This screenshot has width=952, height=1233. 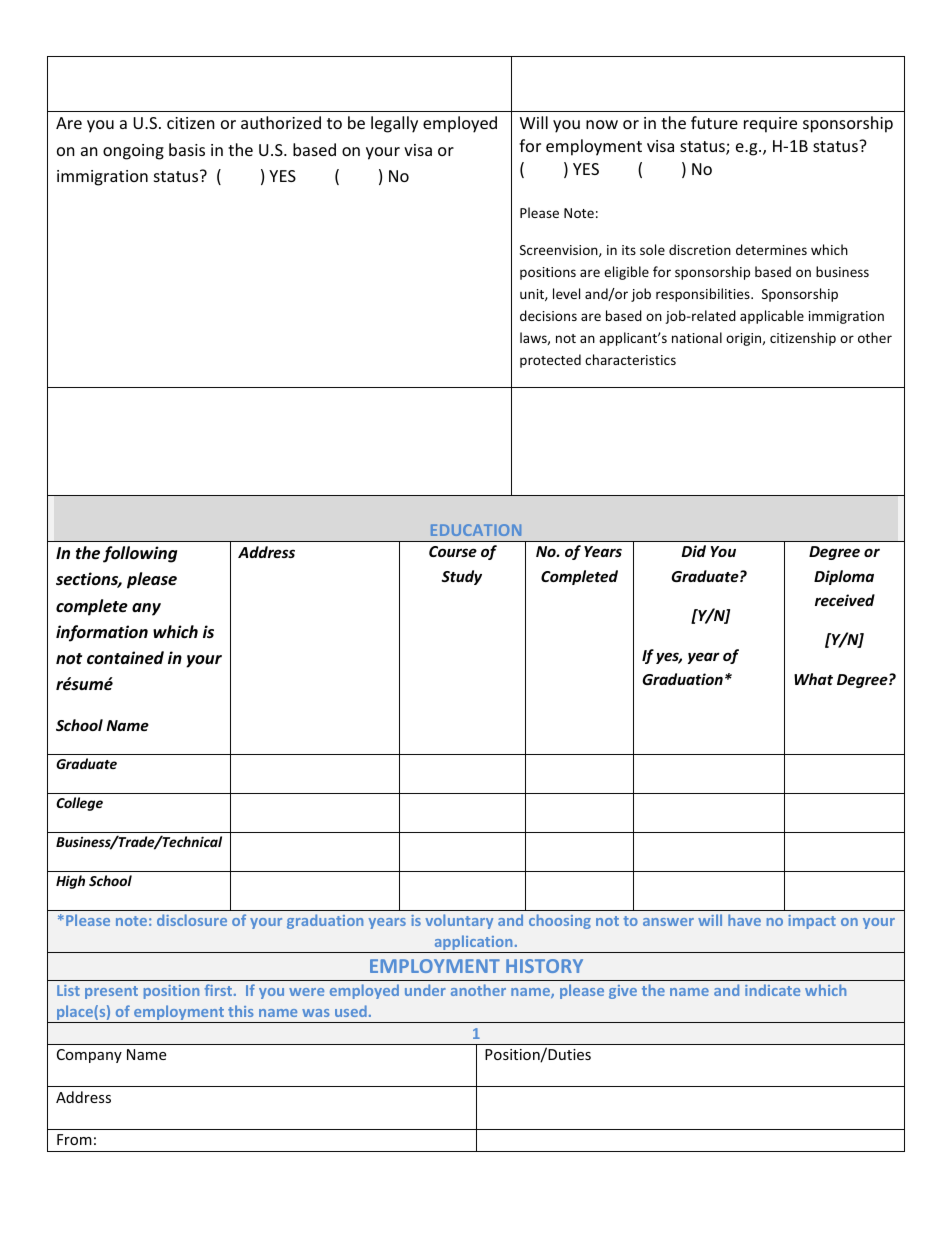 What do you see at coordinates (125, 658) in the screenshot?
I see `contained` at bounding box center [125, 658].
